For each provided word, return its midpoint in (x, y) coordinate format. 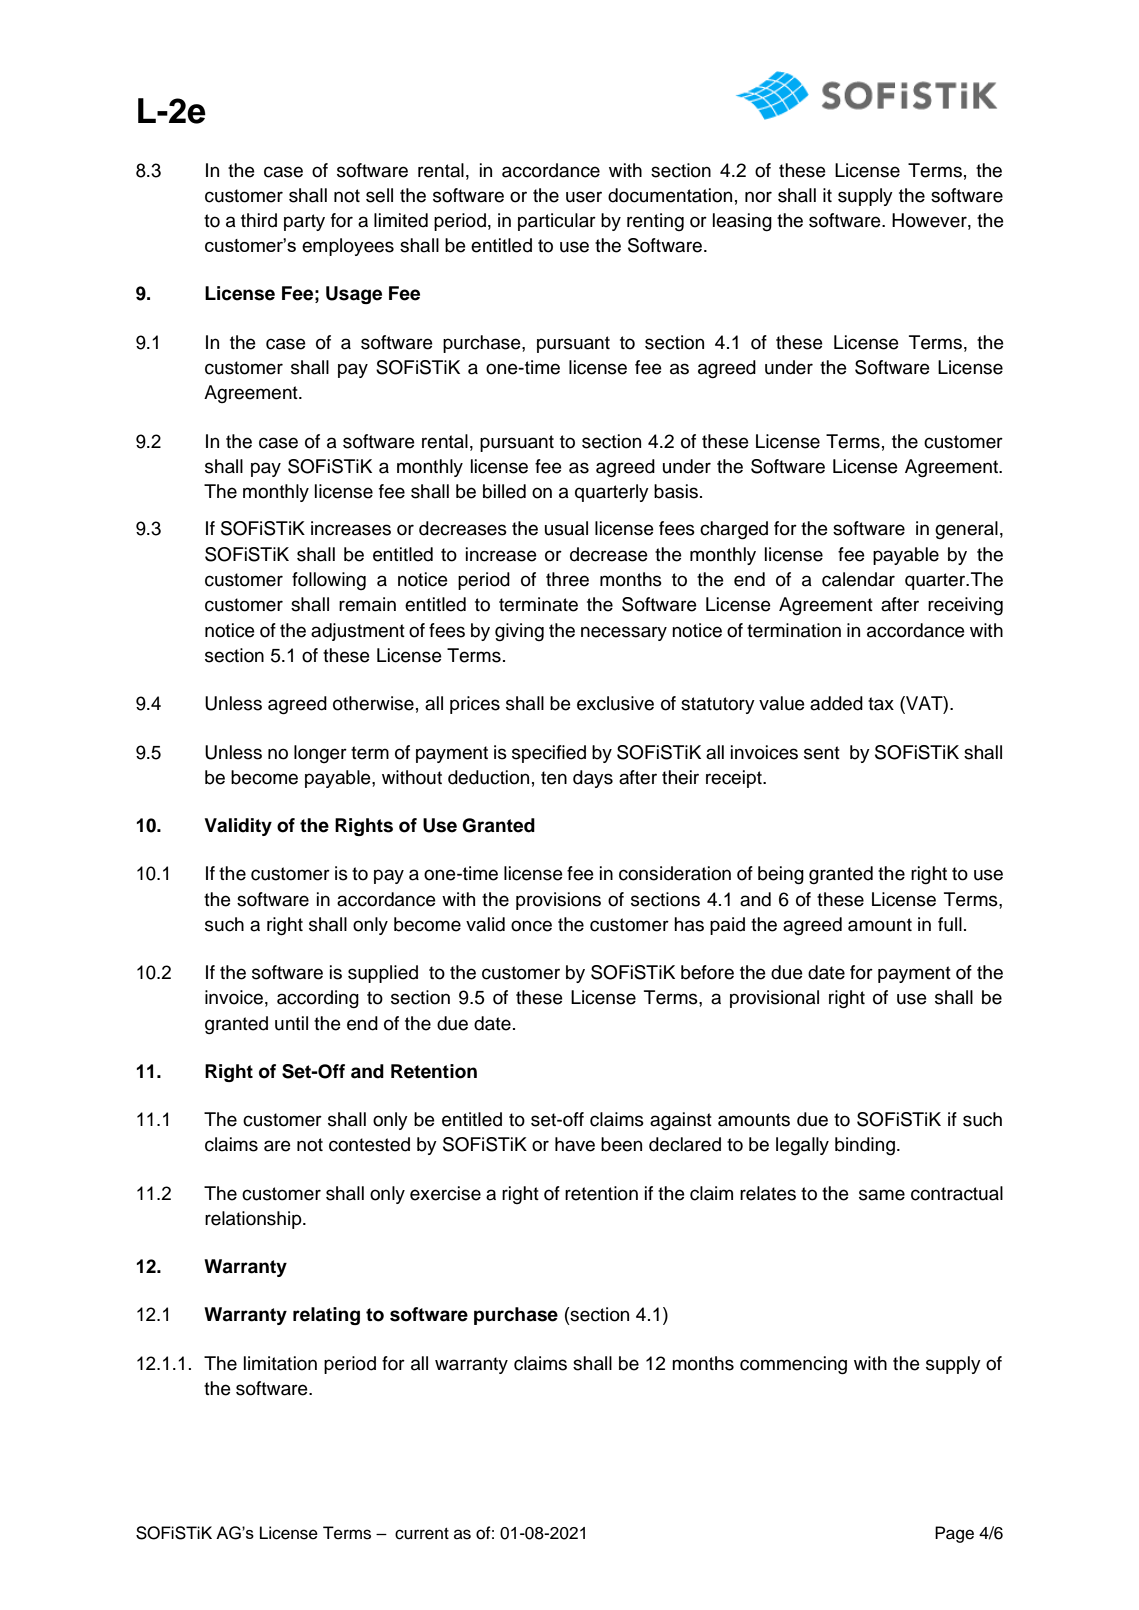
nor (758, 197)
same (882, 1195)
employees (348, 247)
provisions (558, 901)
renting (655, 222)
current (422, 1533)
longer (320, 754)
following (329, 581)
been (621, 1144)
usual (566, 528)
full (950, 924)
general (966, 530)
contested (369, 1144)
